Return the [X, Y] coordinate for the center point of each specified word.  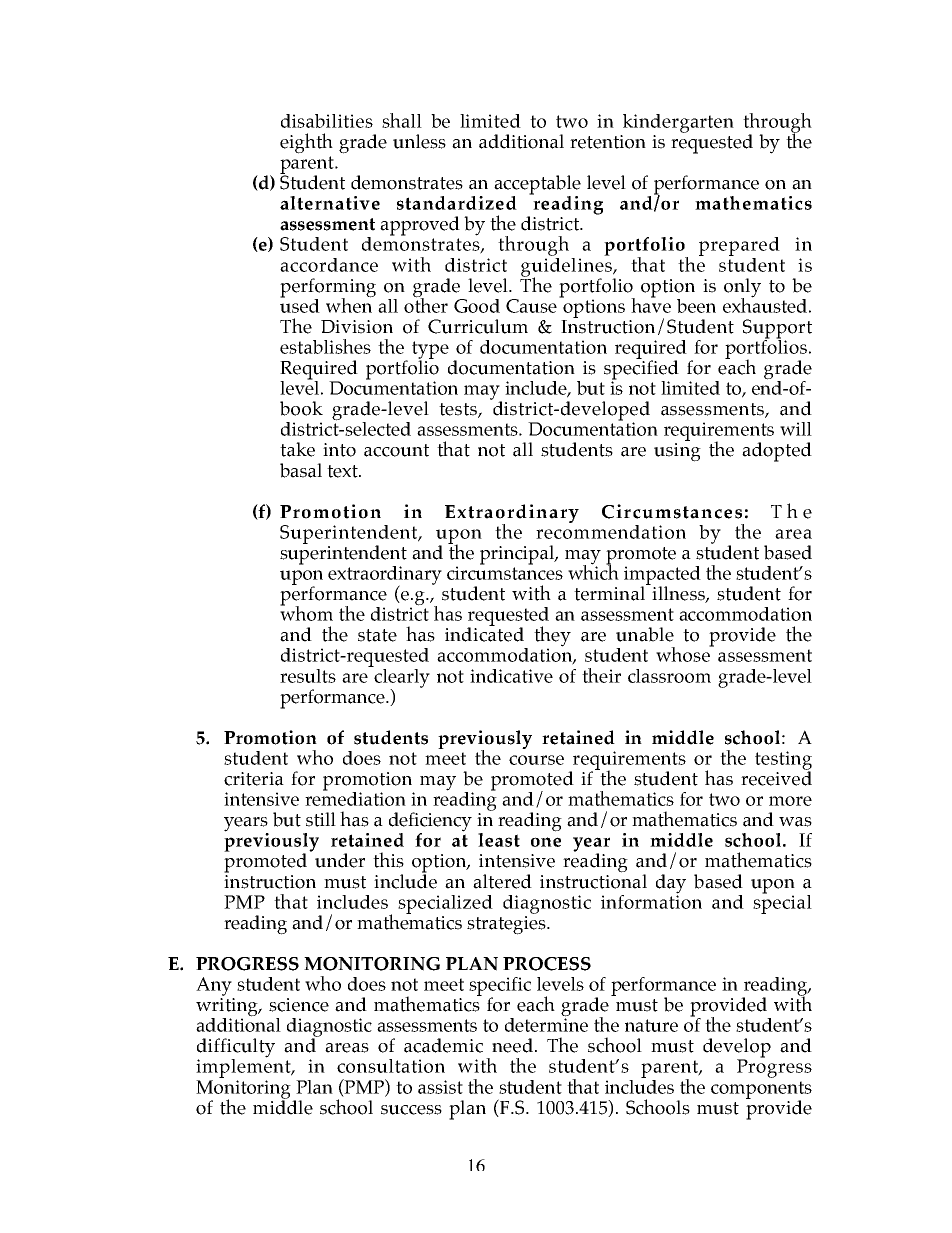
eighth [306, 143]
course [536, 760]
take [297, 449]
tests [459, 410]
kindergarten [678, 123]
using [677, 452]
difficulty [236, 1049]
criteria [254, 779]
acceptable [537, 186]
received [776, 777]
